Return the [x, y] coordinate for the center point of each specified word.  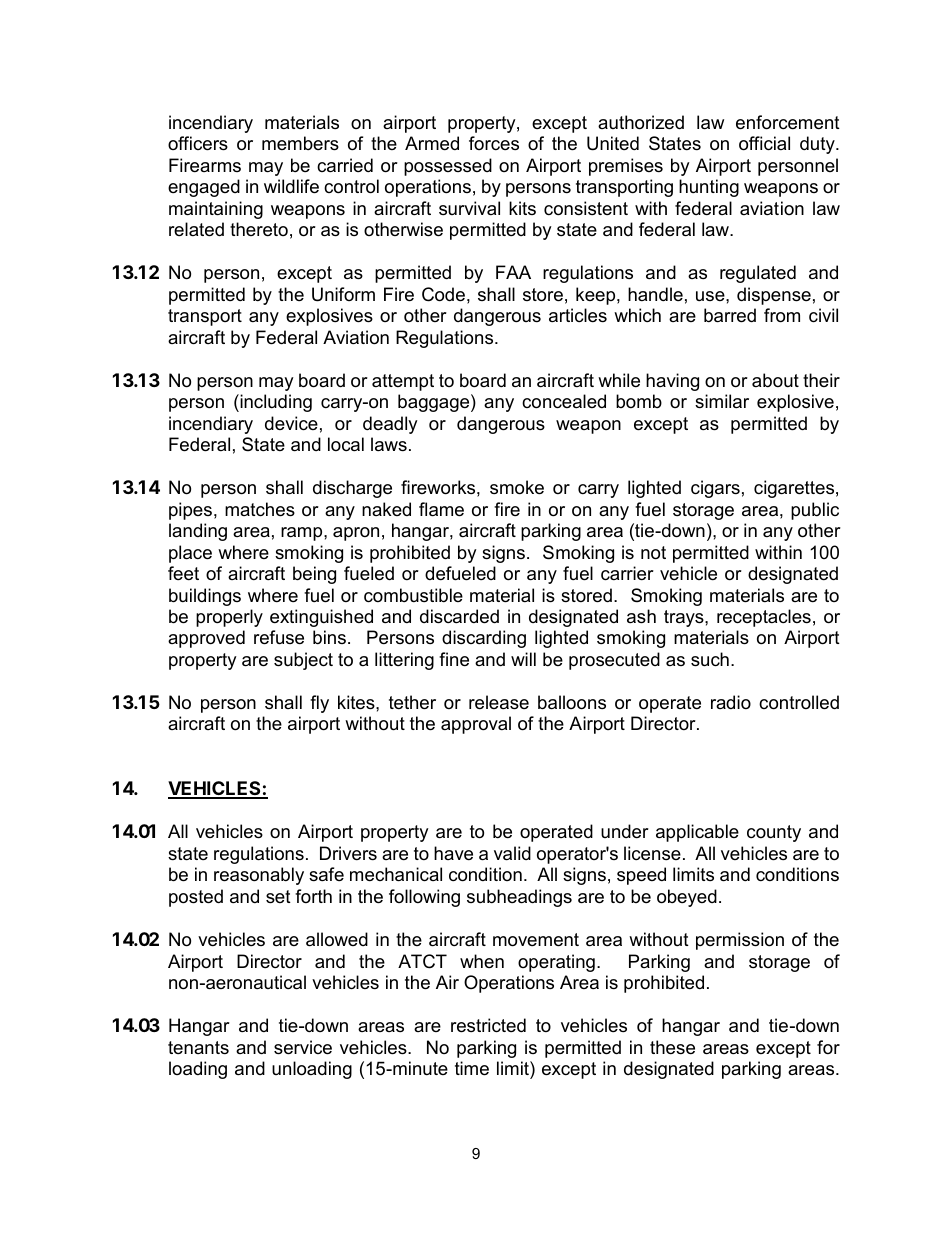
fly [319, 704]
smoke [517, 487]
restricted [488, 1025]
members [300, 143]
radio [731, 702]
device [291, 423]
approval [476, 725]
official [764, 143]
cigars [715, 489]
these [672, 1047]
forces [494, 143]
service [303, 1047]
